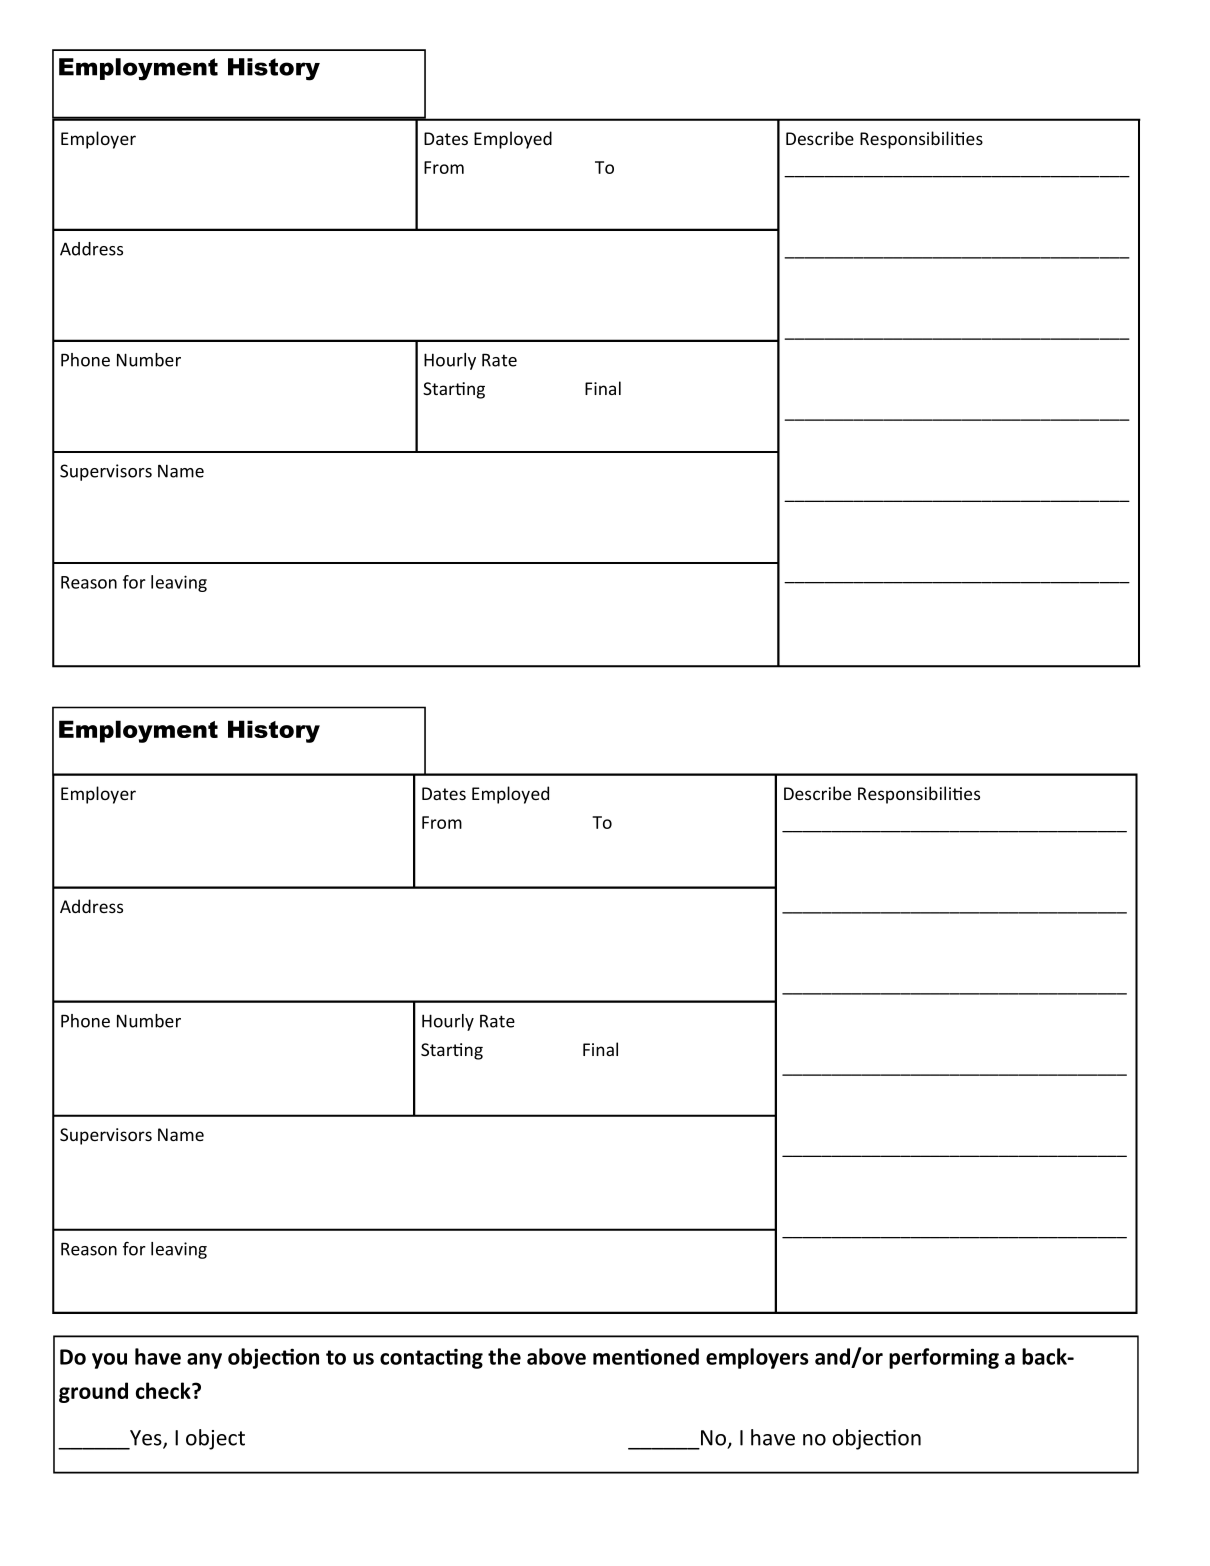  Describe the element at coordinates (944, 1358) in the screenshot. I see `performing` at that location.
